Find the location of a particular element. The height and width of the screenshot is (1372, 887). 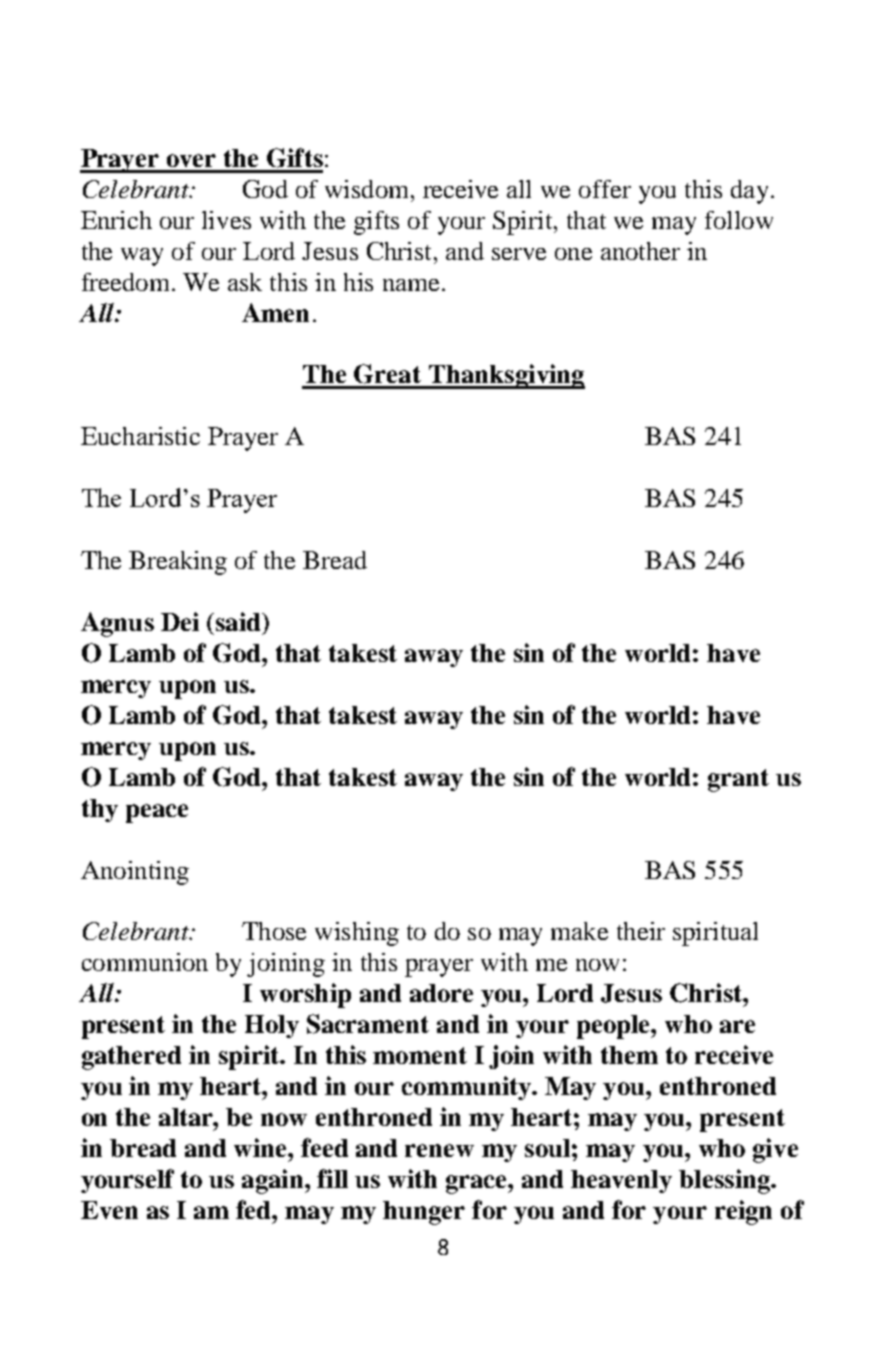

Dei is located at coordinates (180, 621).
